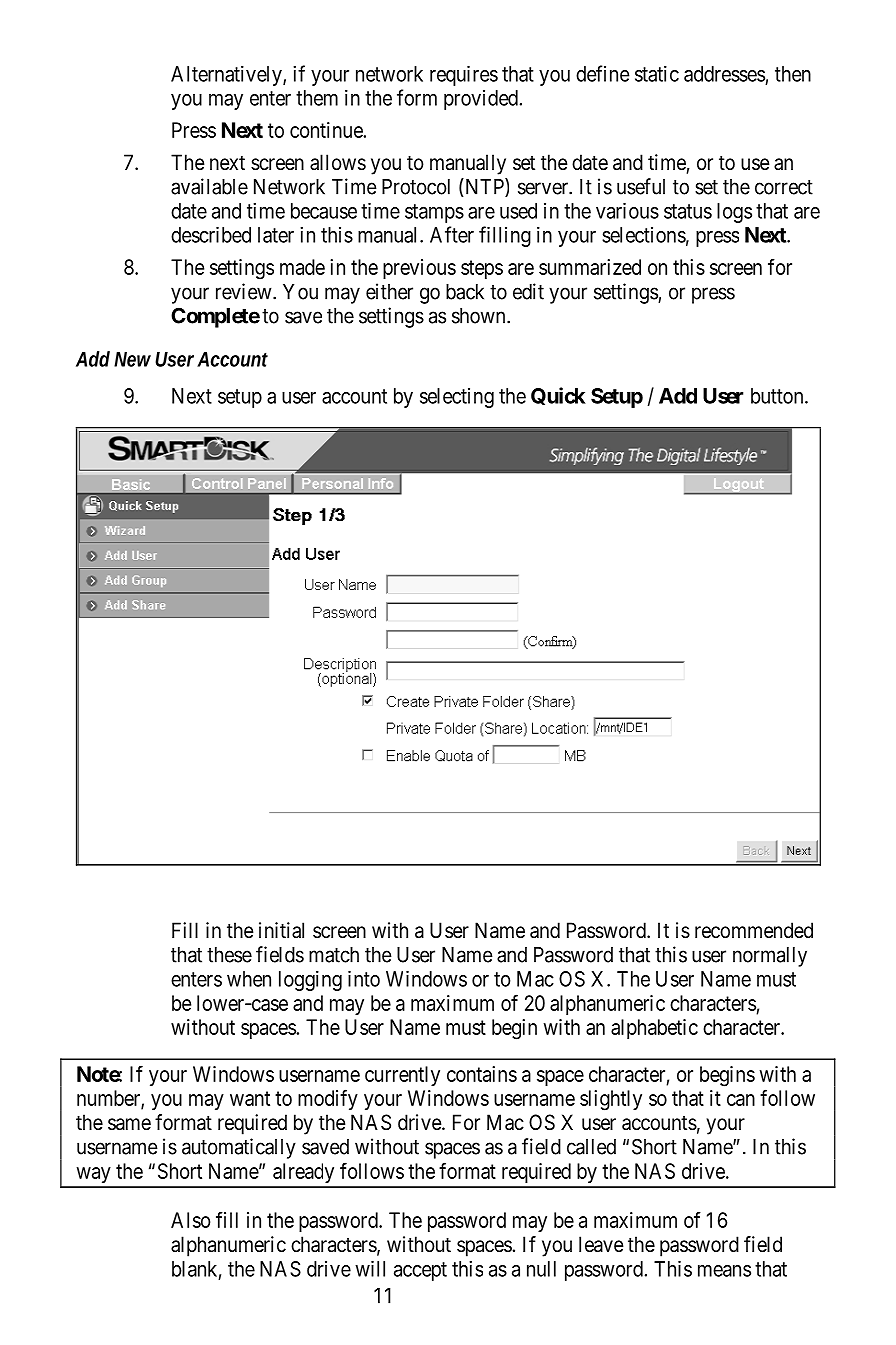  Describe the element at coordinates (302, 267) in the page. I see `made` at that location.
